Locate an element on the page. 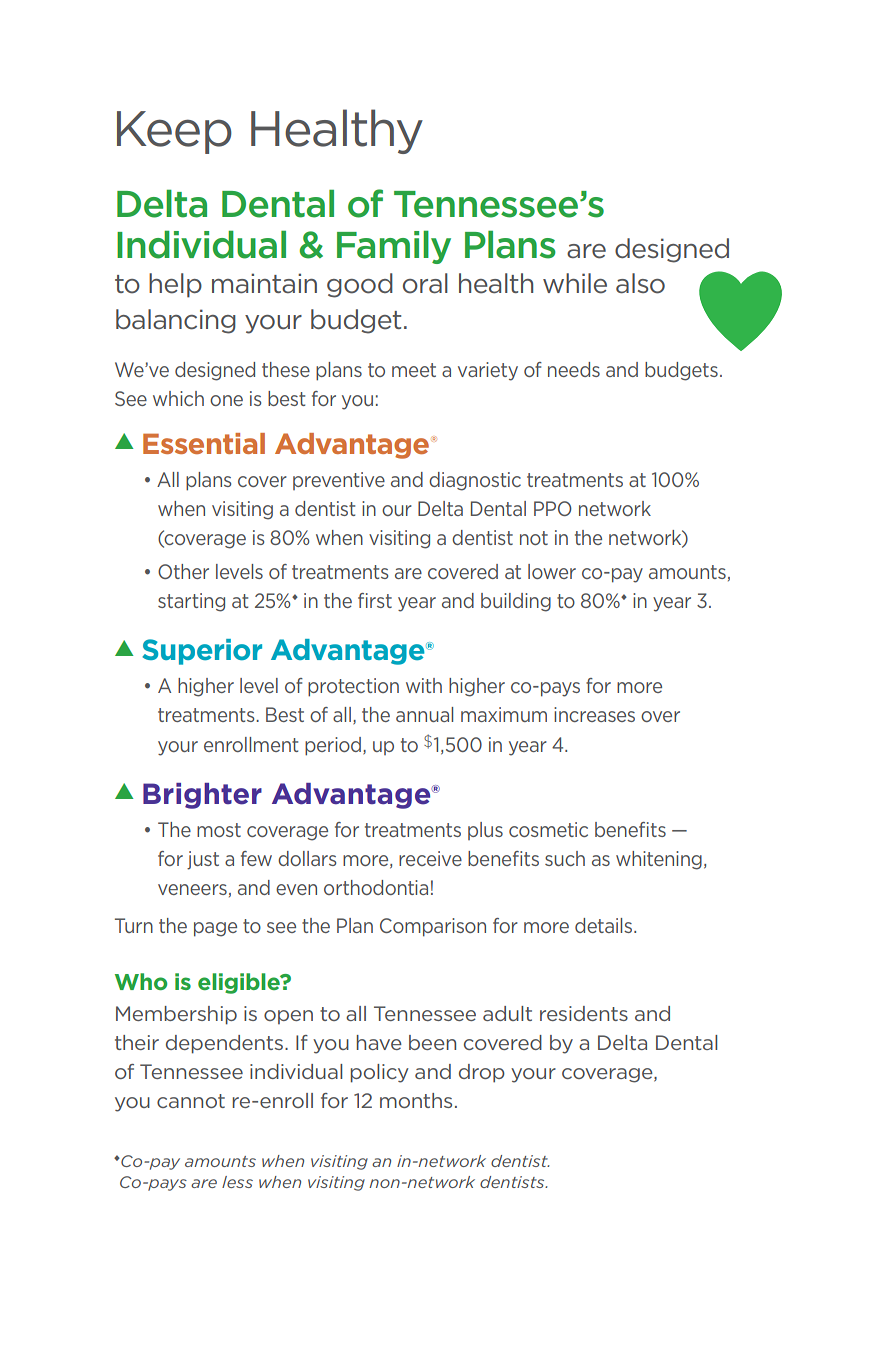  most is located at coordinates (219, 830).
